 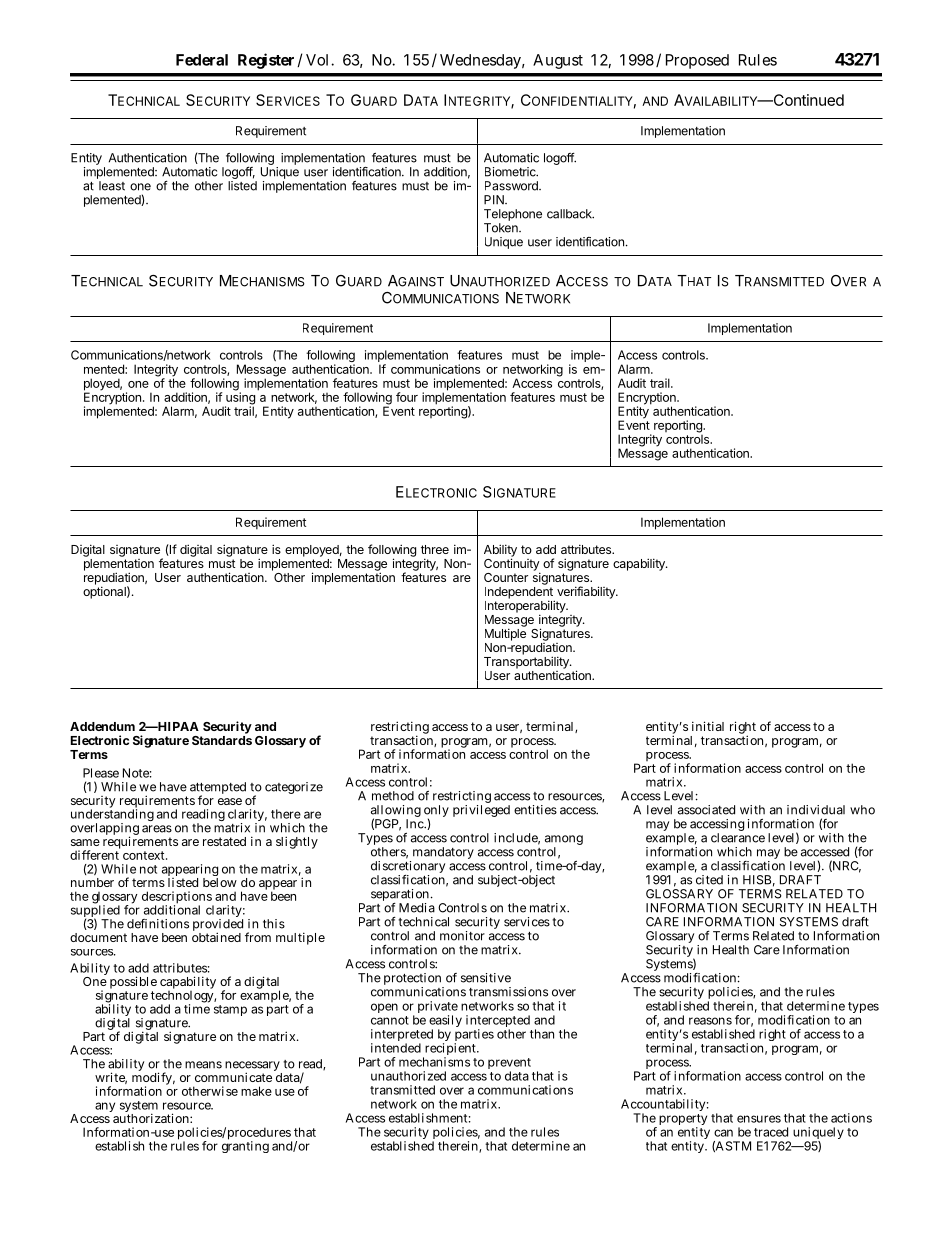 I want to click on method, so click(x=393, y=796).
